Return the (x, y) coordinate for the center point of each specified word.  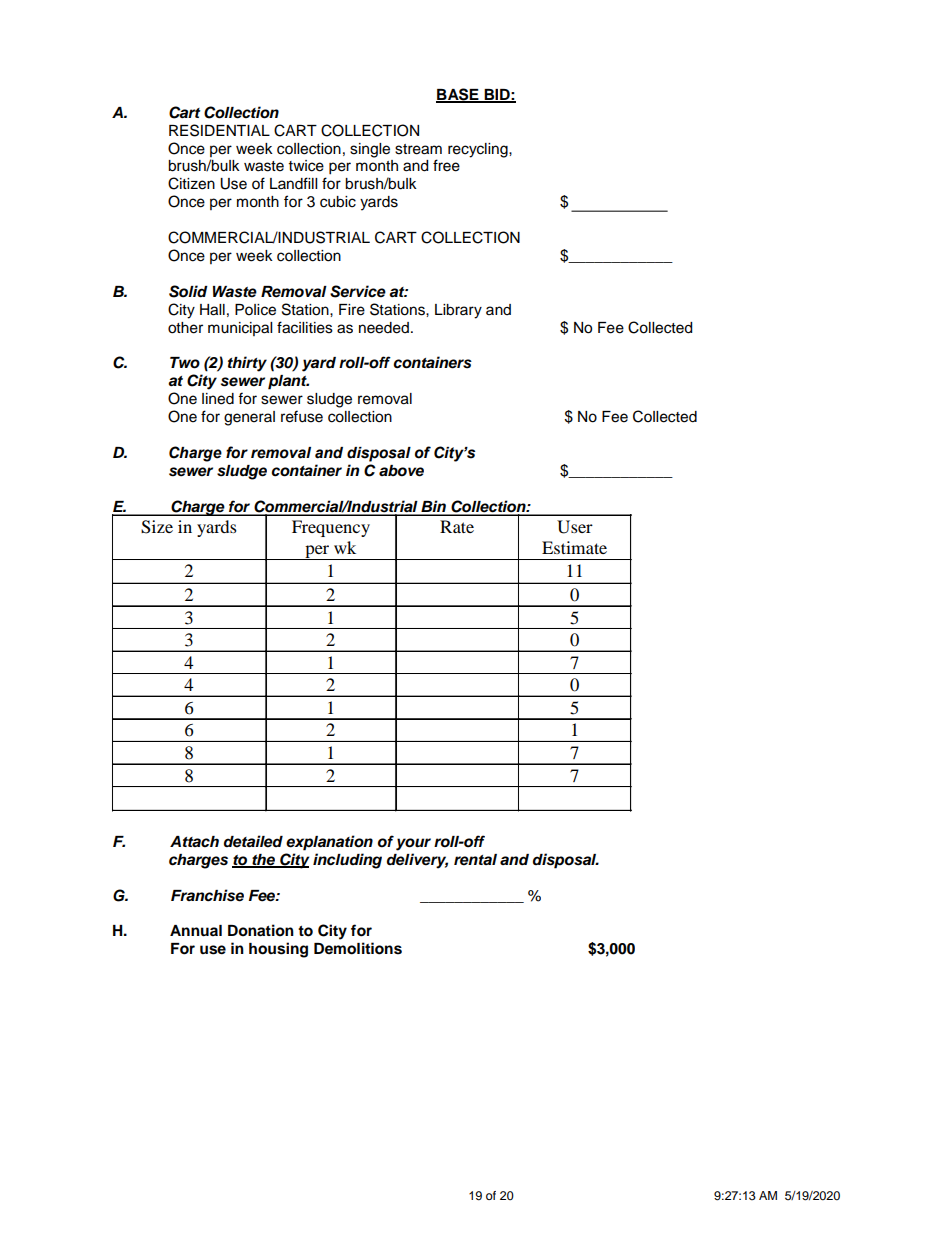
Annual (196, 931)
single (370, 150)
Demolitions (358, 948)
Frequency (331, 528)
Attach (194, 842)
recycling (479, 150)
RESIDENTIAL (219, 130)
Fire (352, 310)
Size (157, 527)
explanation (329, 843)
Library (458, 311)
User (575, 527)
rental (475, 860)
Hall (212, 310)
